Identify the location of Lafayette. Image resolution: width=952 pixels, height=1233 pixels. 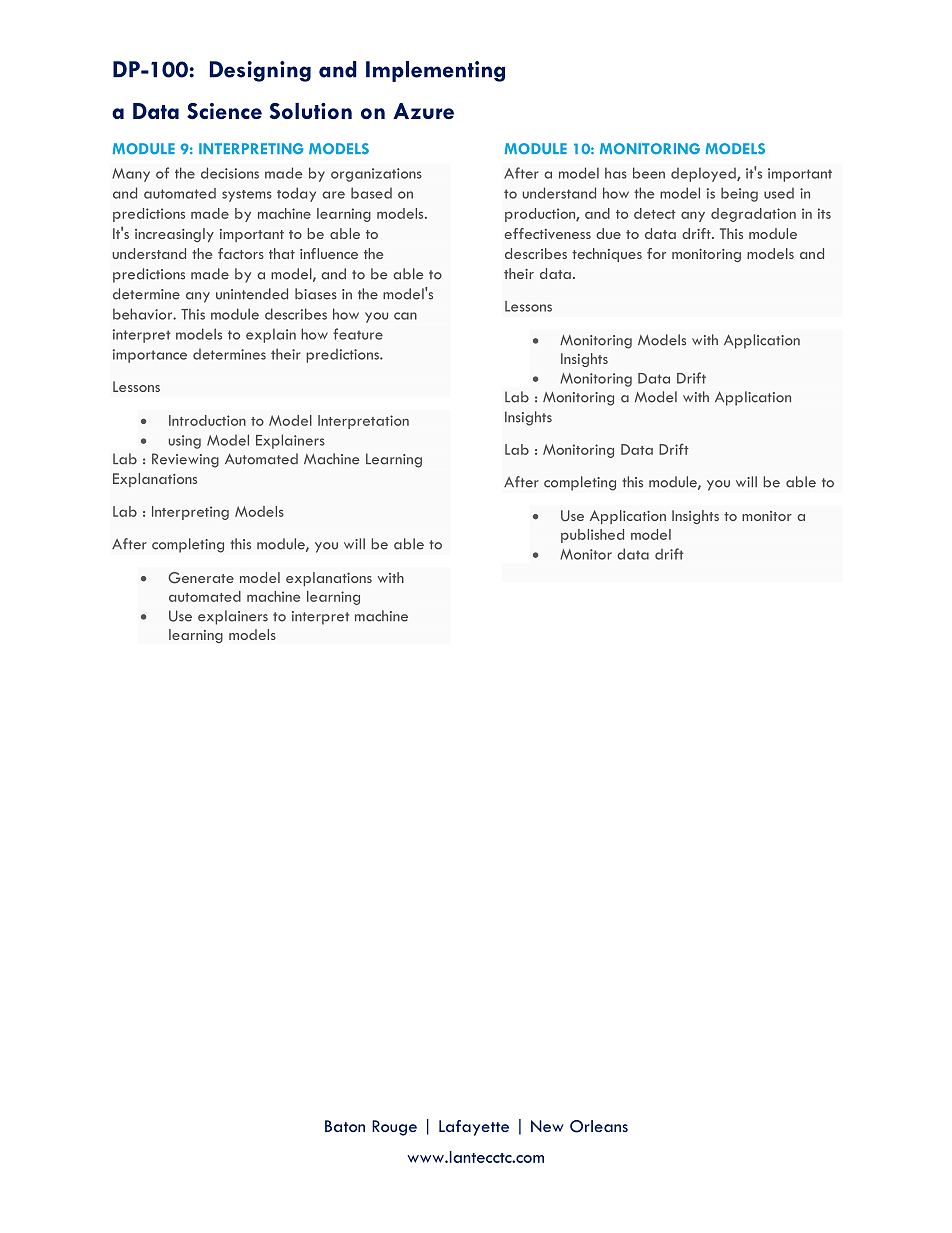
(474, 1128).
